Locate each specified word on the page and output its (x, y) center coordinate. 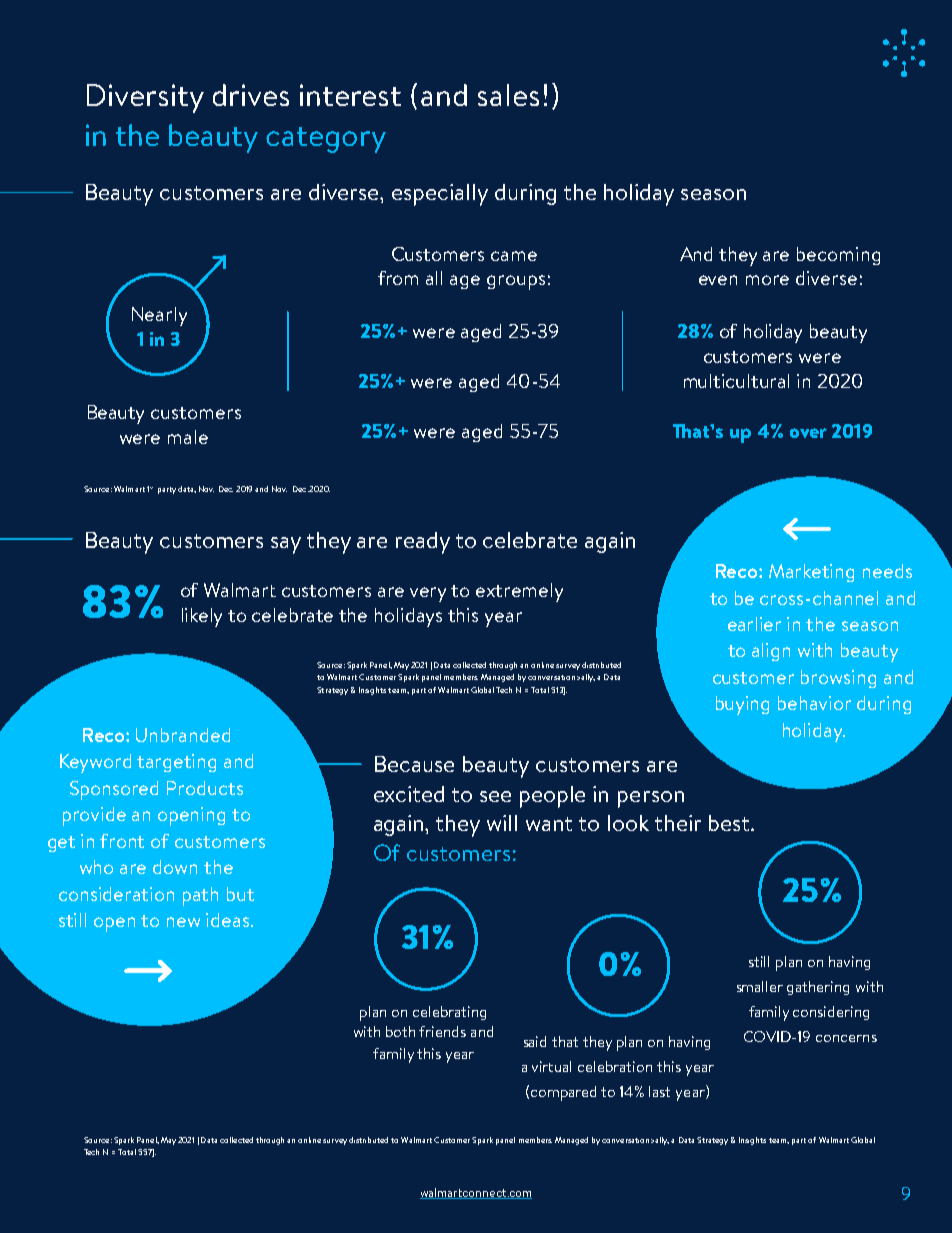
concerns (846, 1038)
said (535, 1041)
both (400, 1031)
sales (508, 95)
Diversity (145, 98)
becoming (838, 256)
